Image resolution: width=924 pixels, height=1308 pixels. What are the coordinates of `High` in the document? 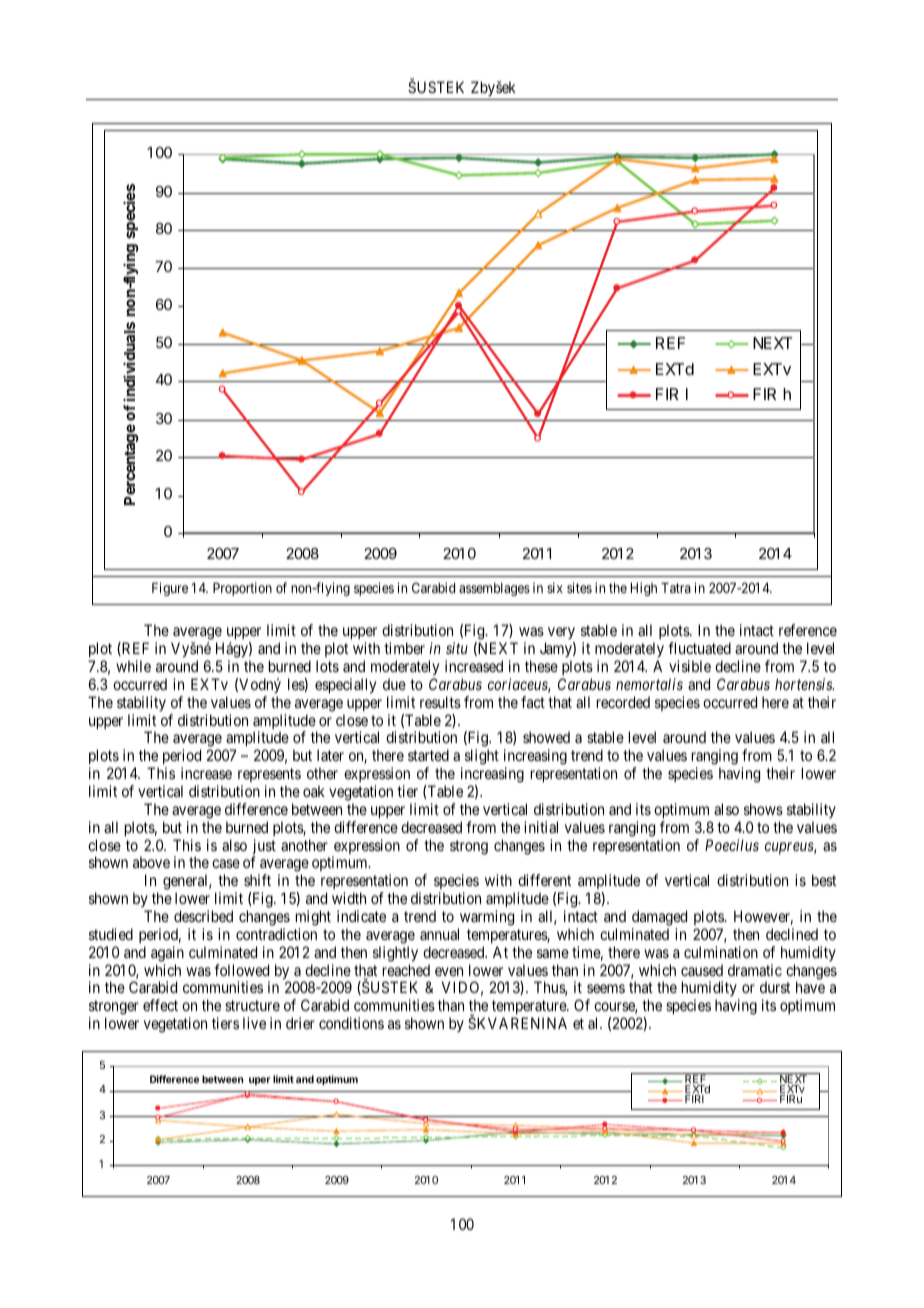 It's located at (644, 589).
